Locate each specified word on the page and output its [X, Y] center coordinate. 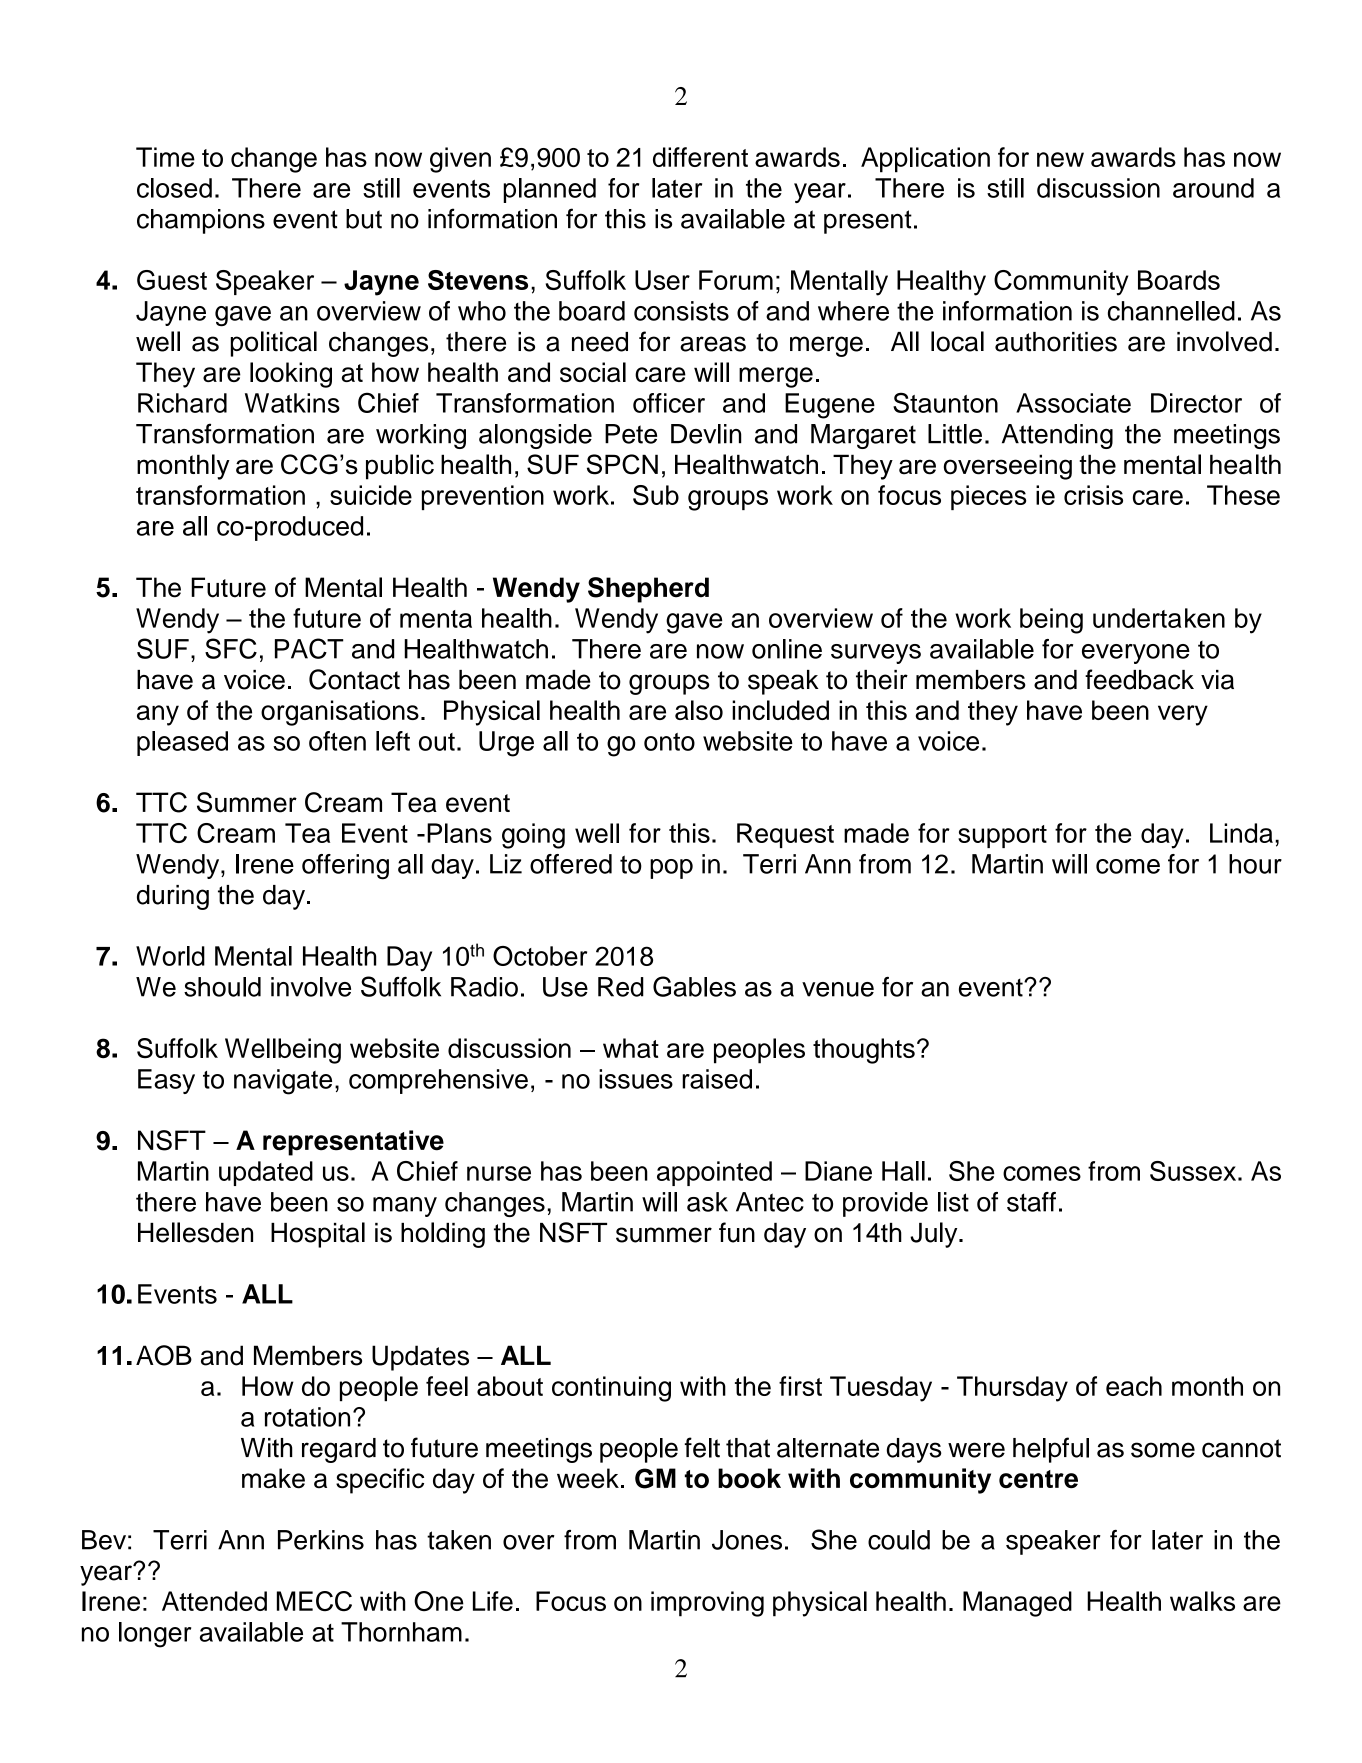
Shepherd [648, 590]
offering [345, 867]
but [364, 219]
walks [1202, 1601]
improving [707, 1604]
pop [671, 869]
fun [737, 1232]
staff [1031, 1202]
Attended [214, 1601]
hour [1255, 864]
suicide [371, 495]
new [1060, 159]
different [700, 157]
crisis [1093, 495]
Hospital [318, 1235]
